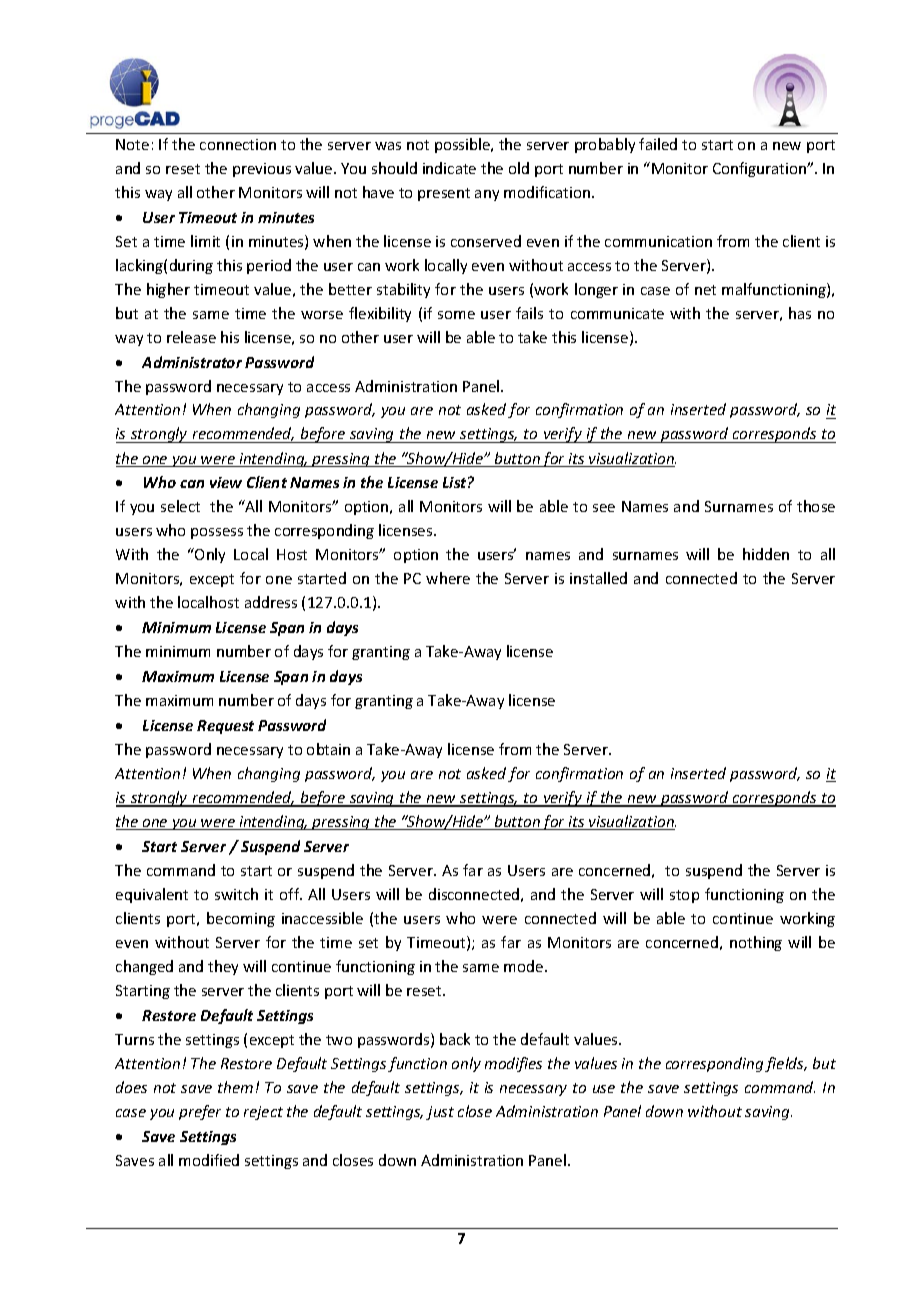  I want to click on hidden, so click(766, 554).
